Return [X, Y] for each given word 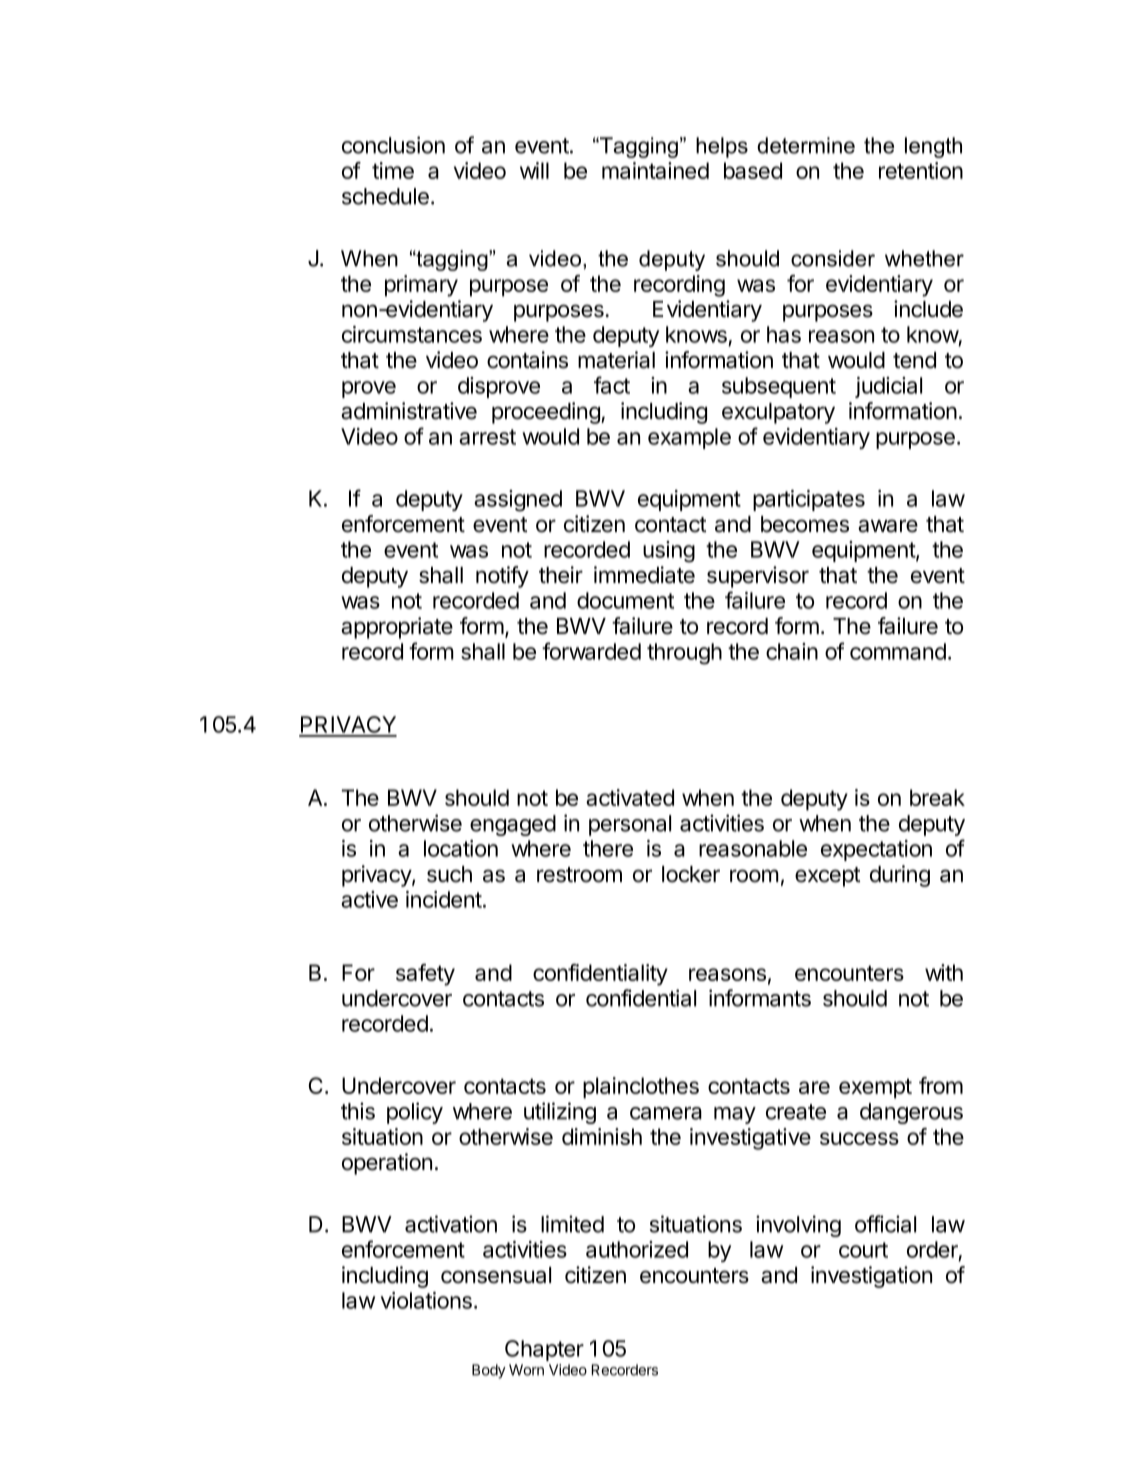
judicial [888, 387]
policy [415, 1113]
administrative [409, 411]
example [689, 438]
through [684, 654]
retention [921, 170]
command [898, 651]
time [393, 170]
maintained [655, 170]
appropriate [397, 628]
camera [666, 1113]
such [449, 874]
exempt [875, 1088]
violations [426, 1300]
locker [691, 874]
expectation [876, 850]
